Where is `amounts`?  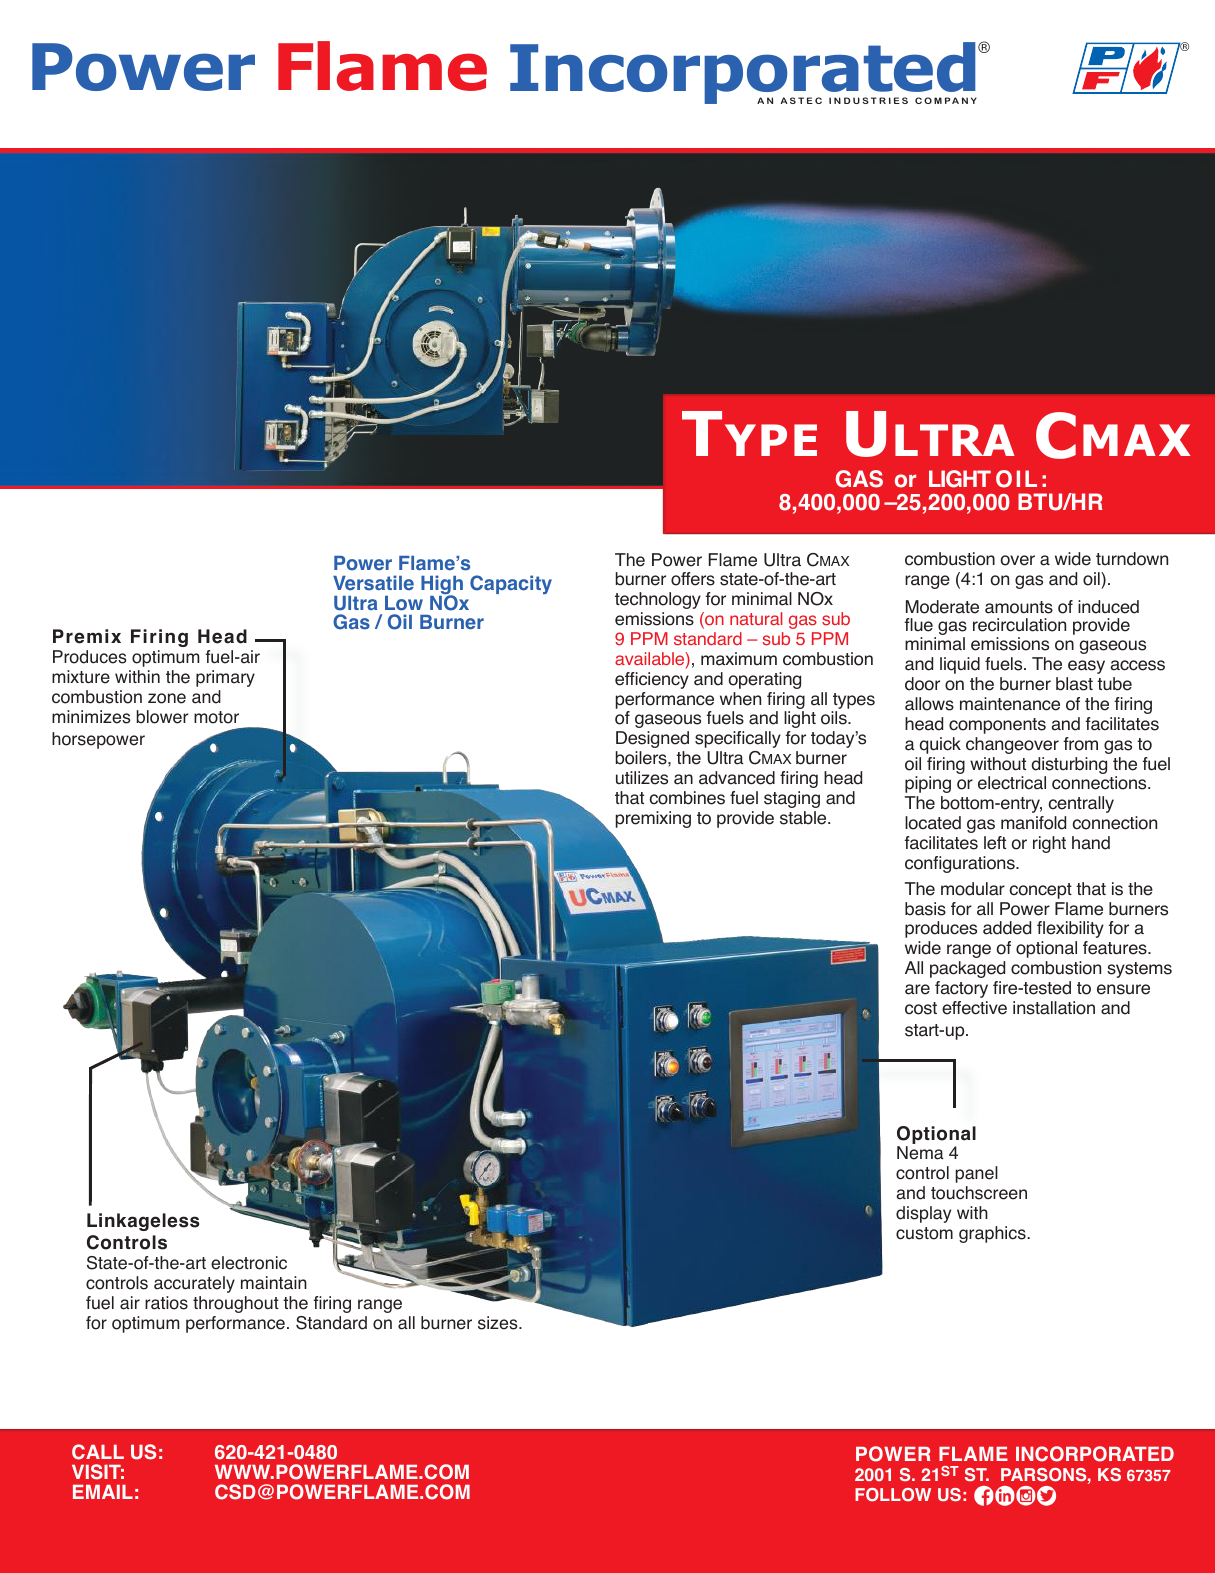
amounts is located at coordinates (1019, 607).
